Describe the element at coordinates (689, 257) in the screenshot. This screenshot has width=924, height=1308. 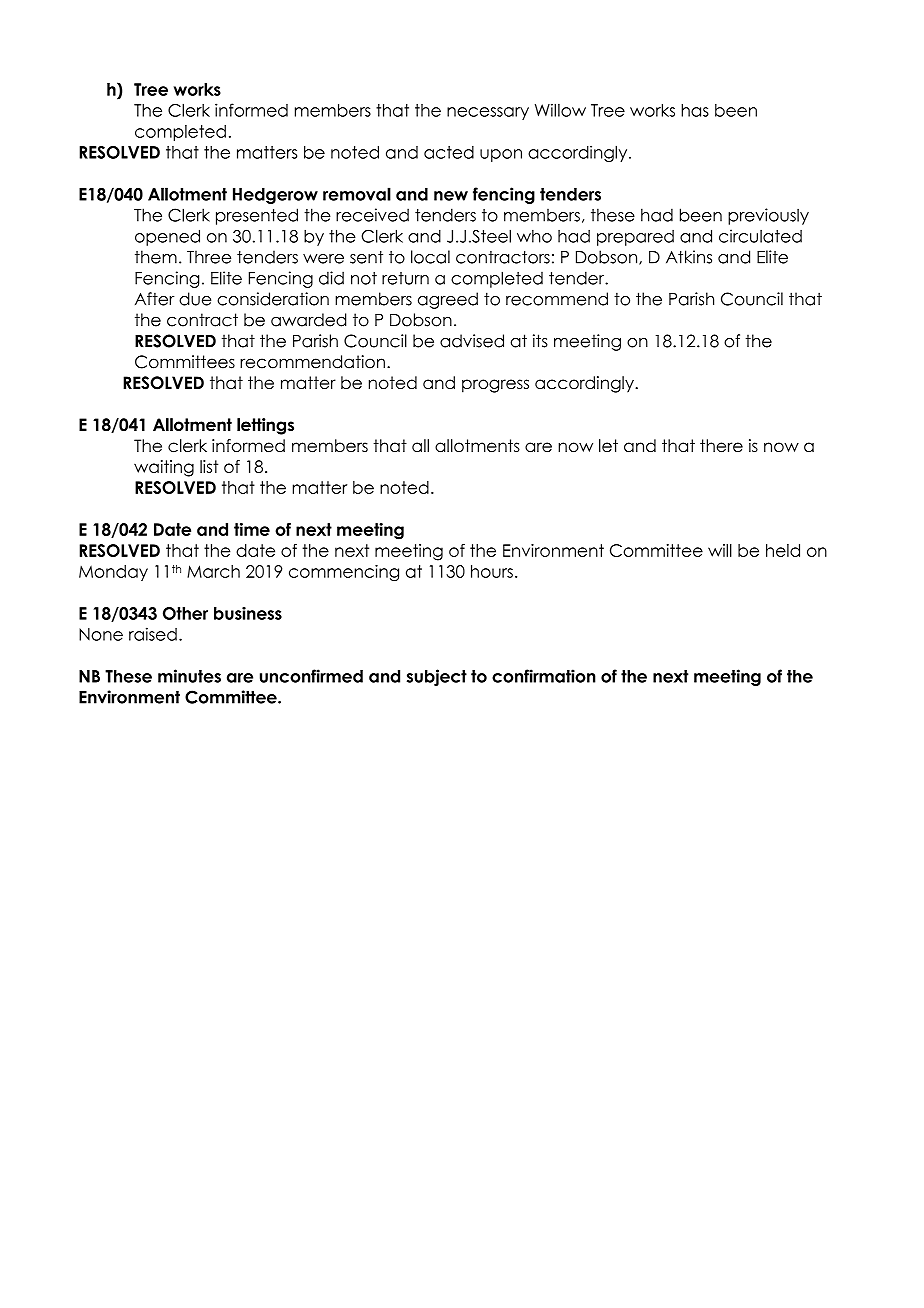
I see `Atkins` at that location.
